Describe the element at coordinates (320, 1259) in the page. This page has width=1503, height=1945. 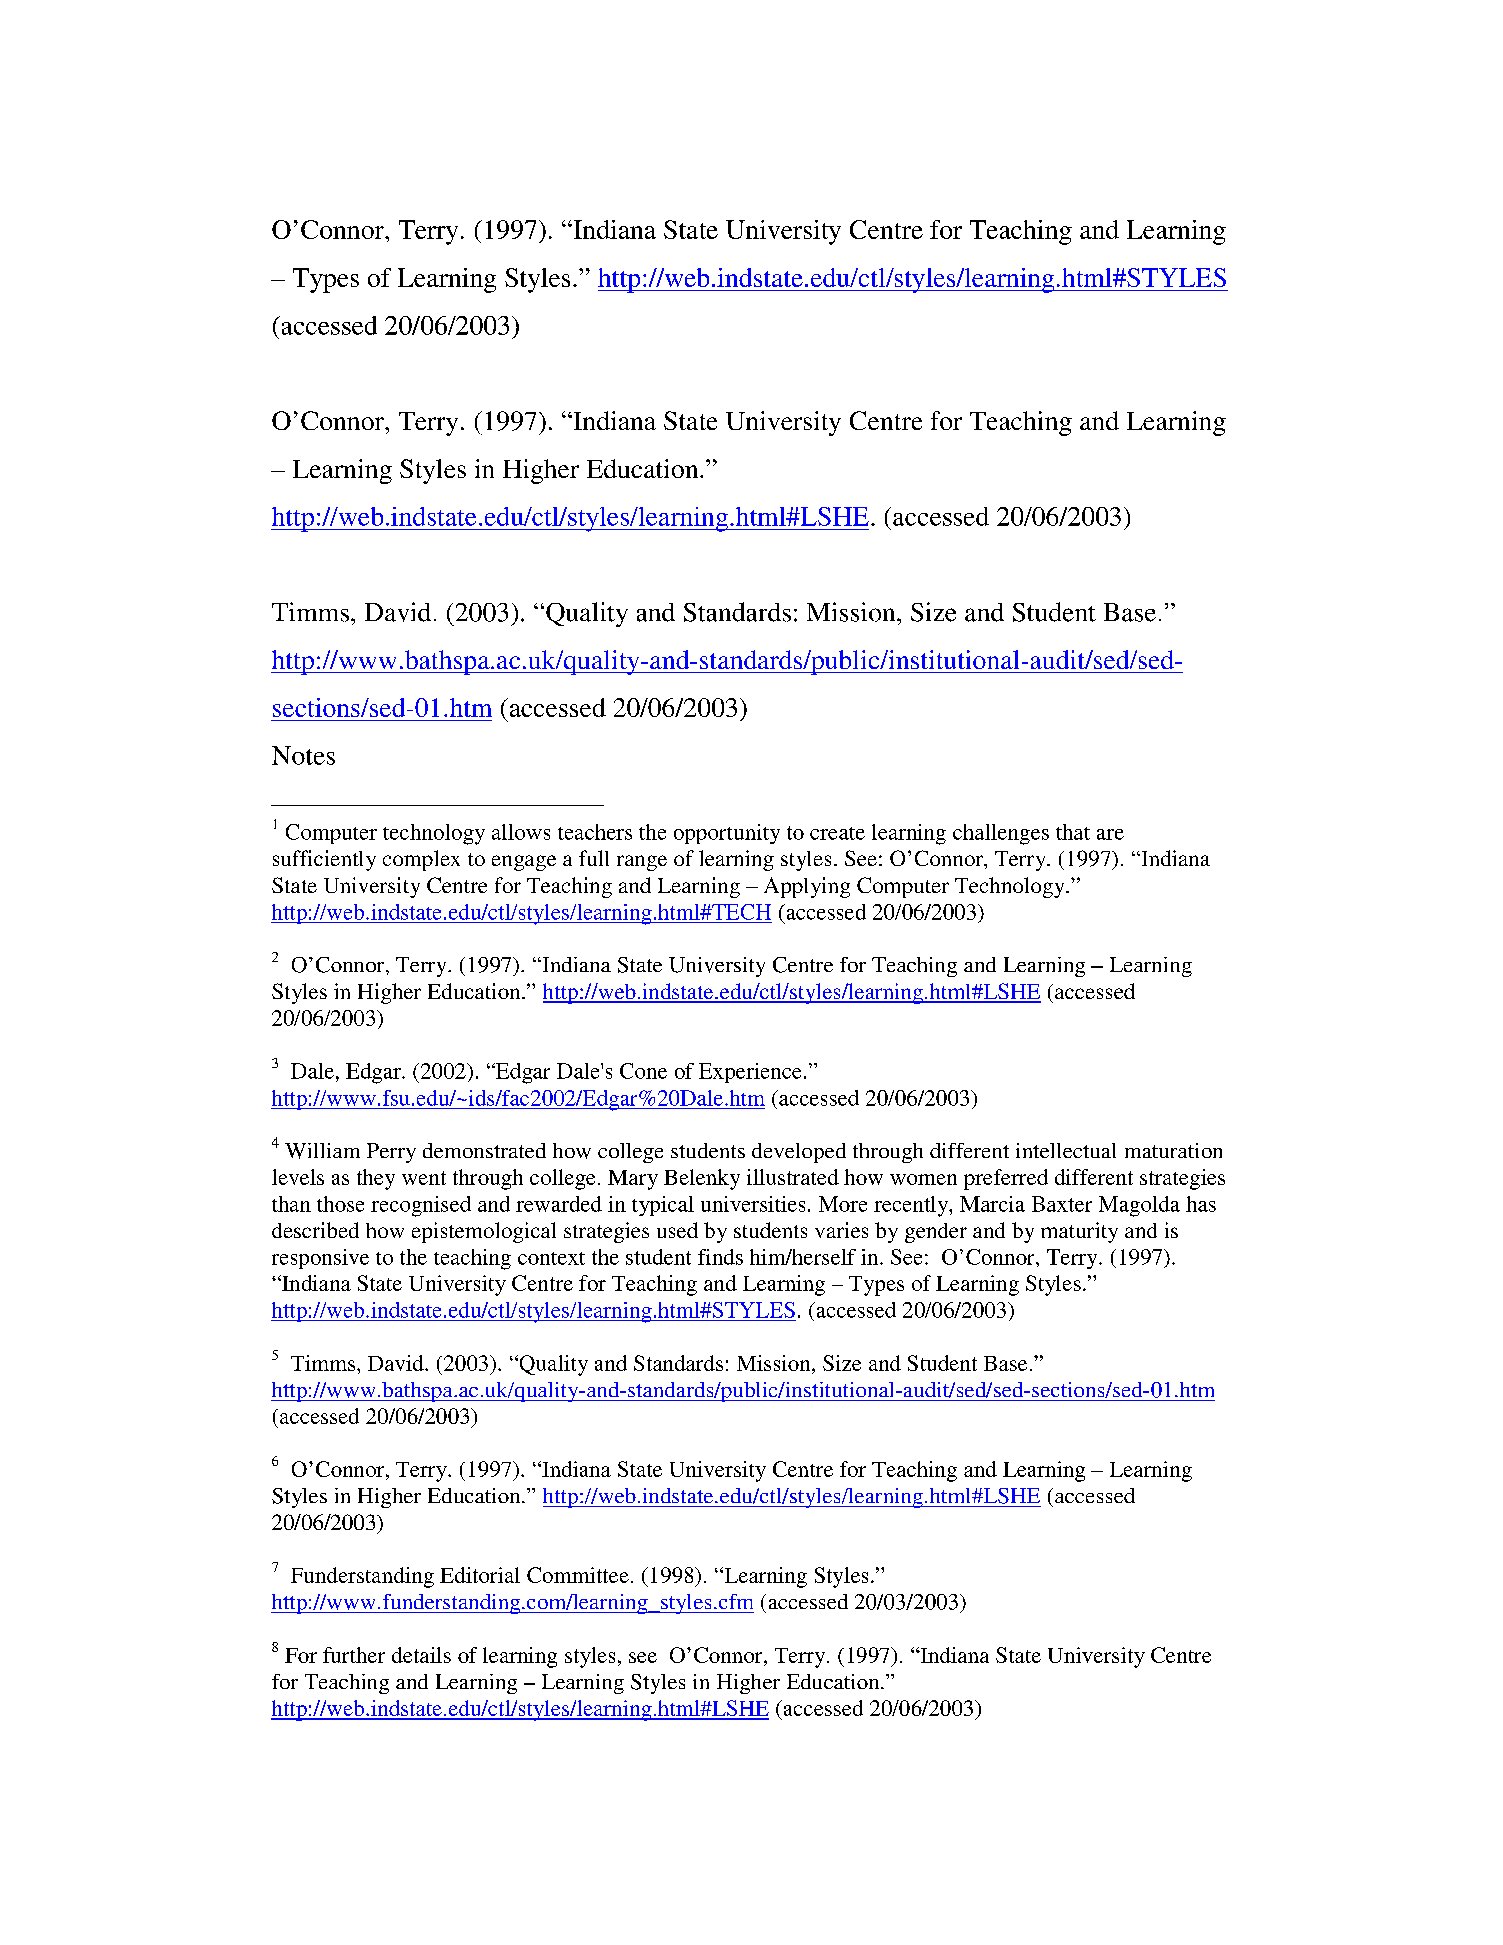
I see `responsive` at that location.
